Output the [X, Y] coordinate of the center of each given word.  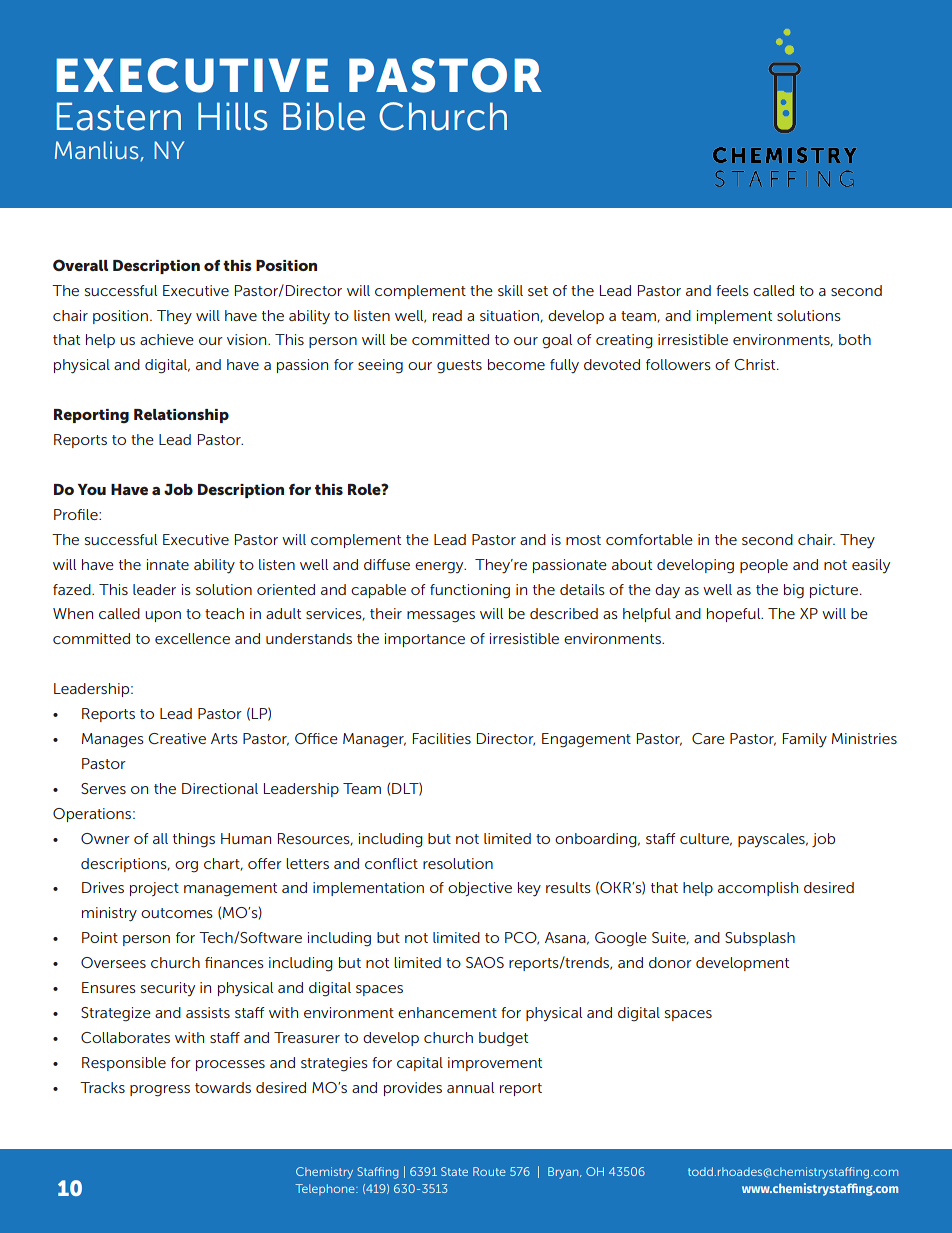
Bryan [564, 1173]
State [454, 1171]
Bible [324, 116]
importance [425, 640]
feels [732, 290]
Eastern [119, 116]
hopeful [735, 615]
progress [160, 1091]
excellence [192, 638]
